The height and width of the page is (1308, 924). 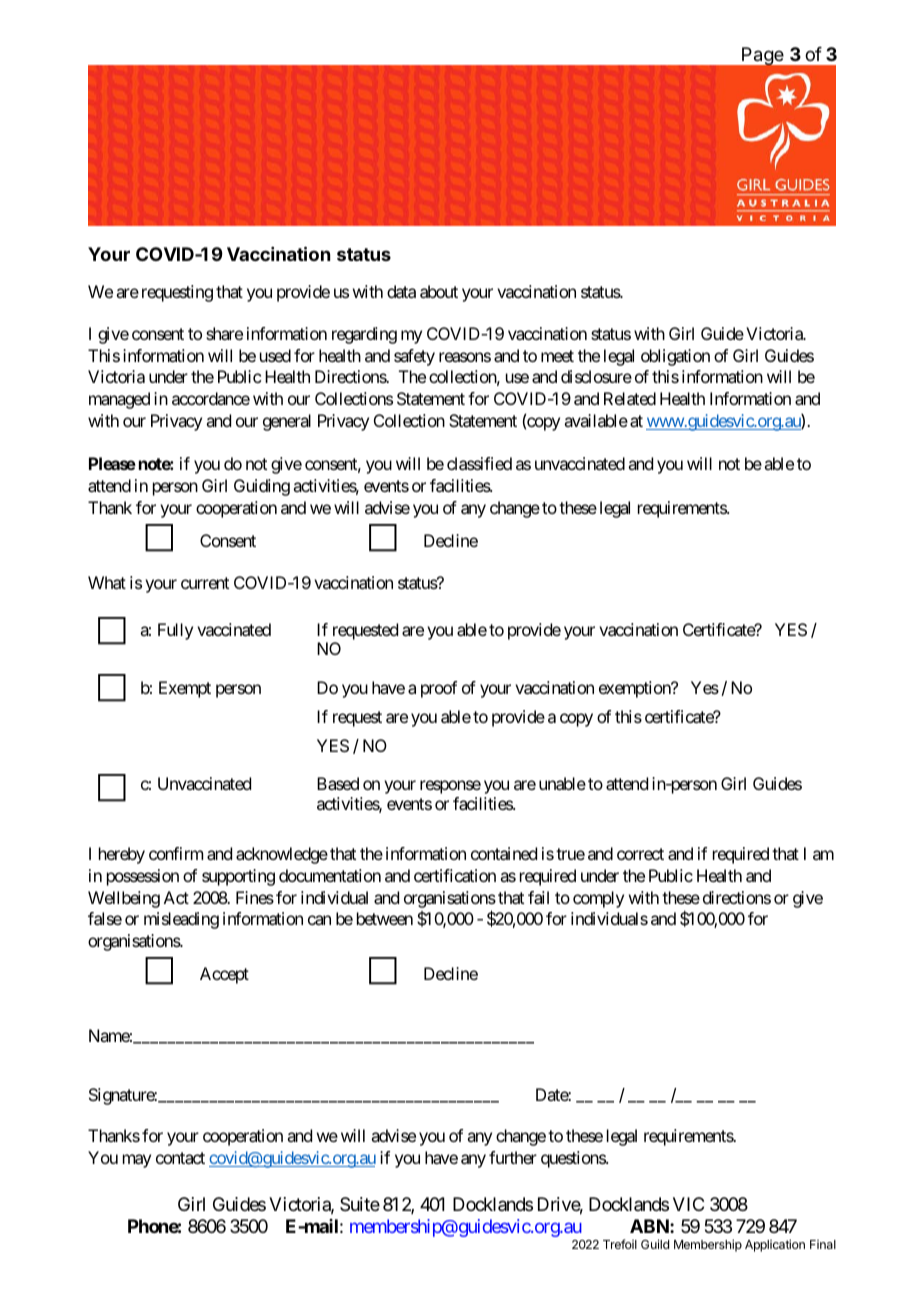 I want to click on obligation, so click(x=675, y=357).
